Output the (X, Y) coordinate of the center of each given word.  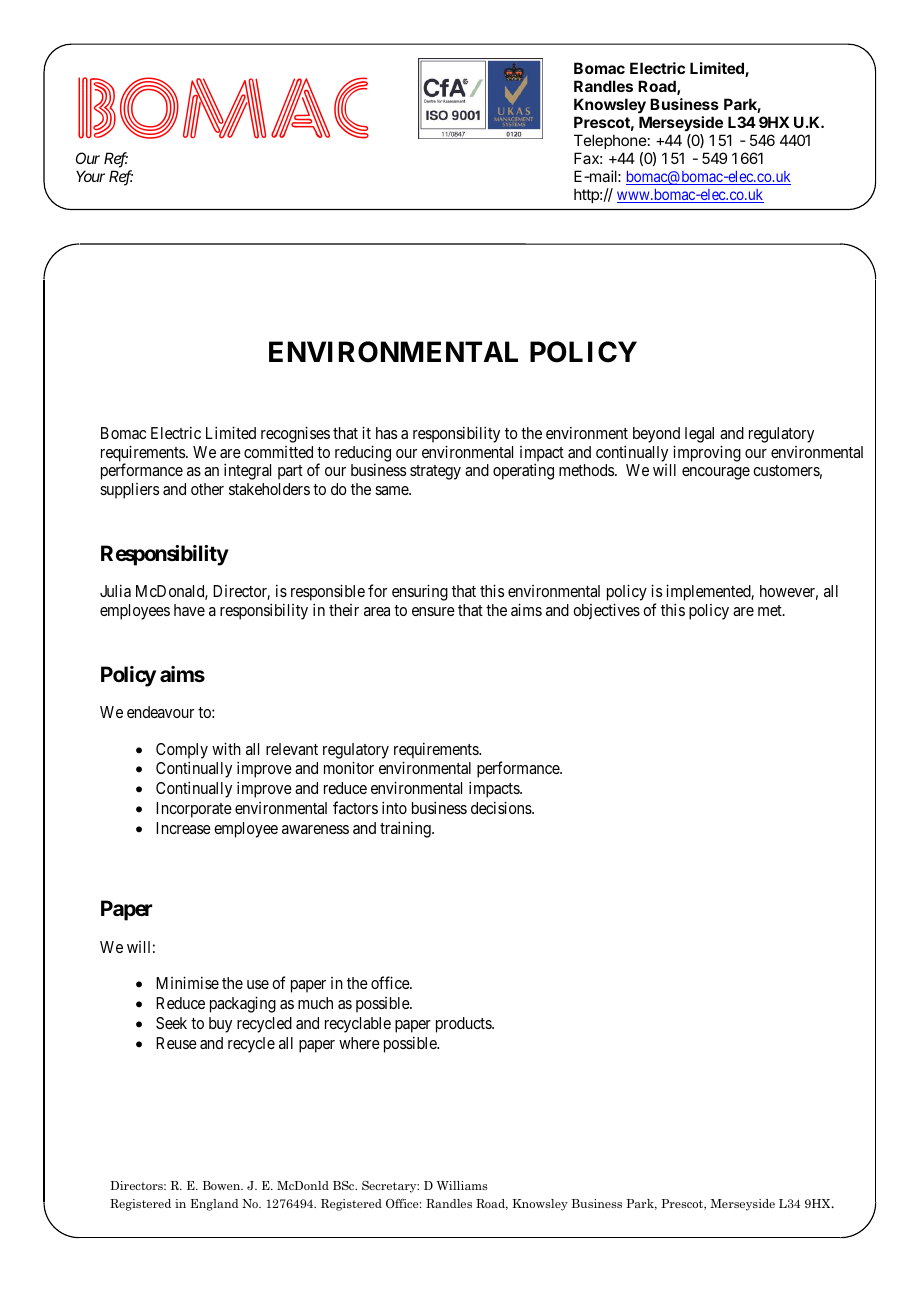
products (464, 1025)
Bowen (223, 1185)
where (359, 1043)
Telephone (610, 141)
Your (90, 176)
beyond (656, 435)
